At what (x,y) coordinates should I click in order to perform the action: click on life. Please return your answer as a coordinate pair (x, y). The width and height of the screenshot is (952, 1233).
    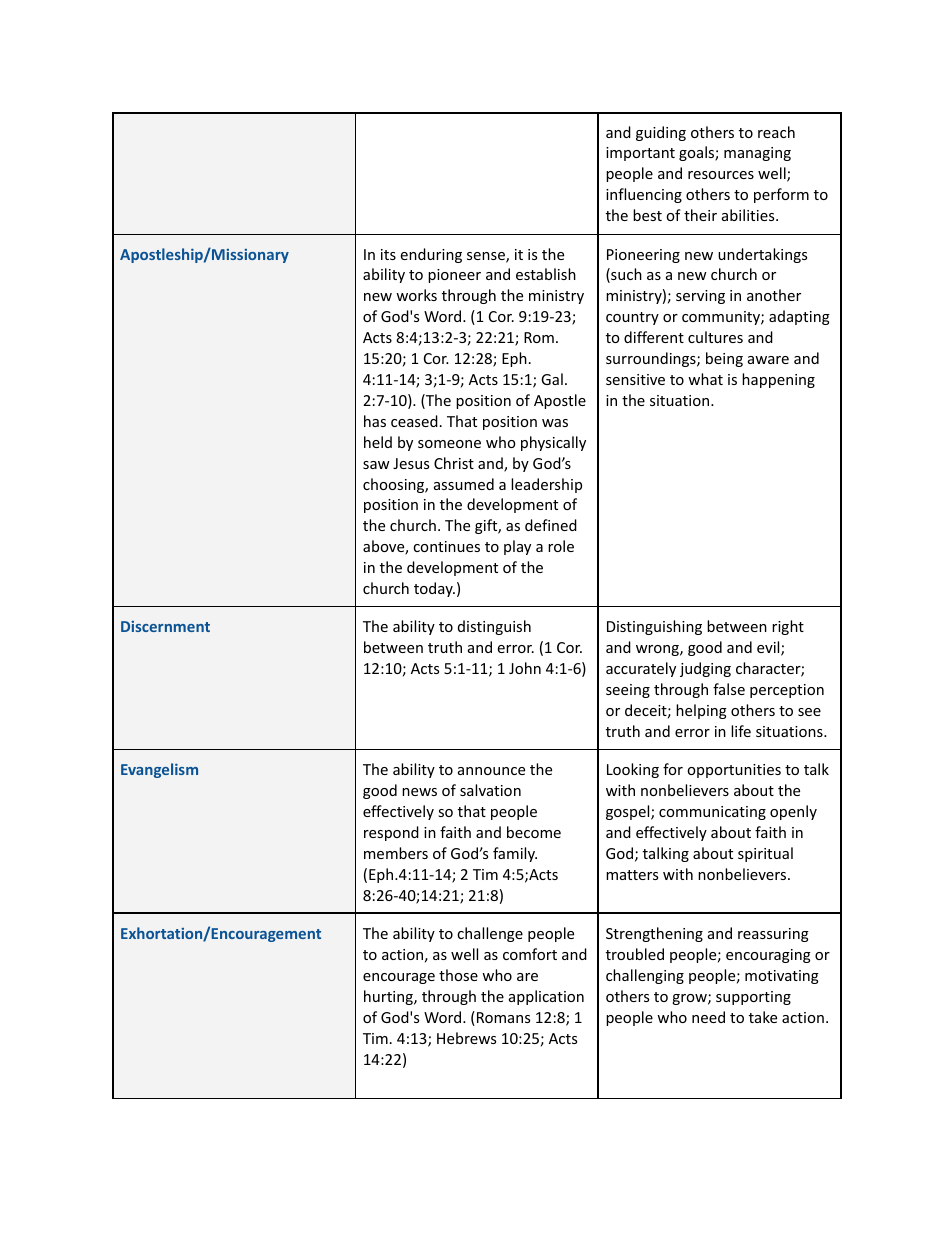
    Looking at the image, I should click on (741, 731).
